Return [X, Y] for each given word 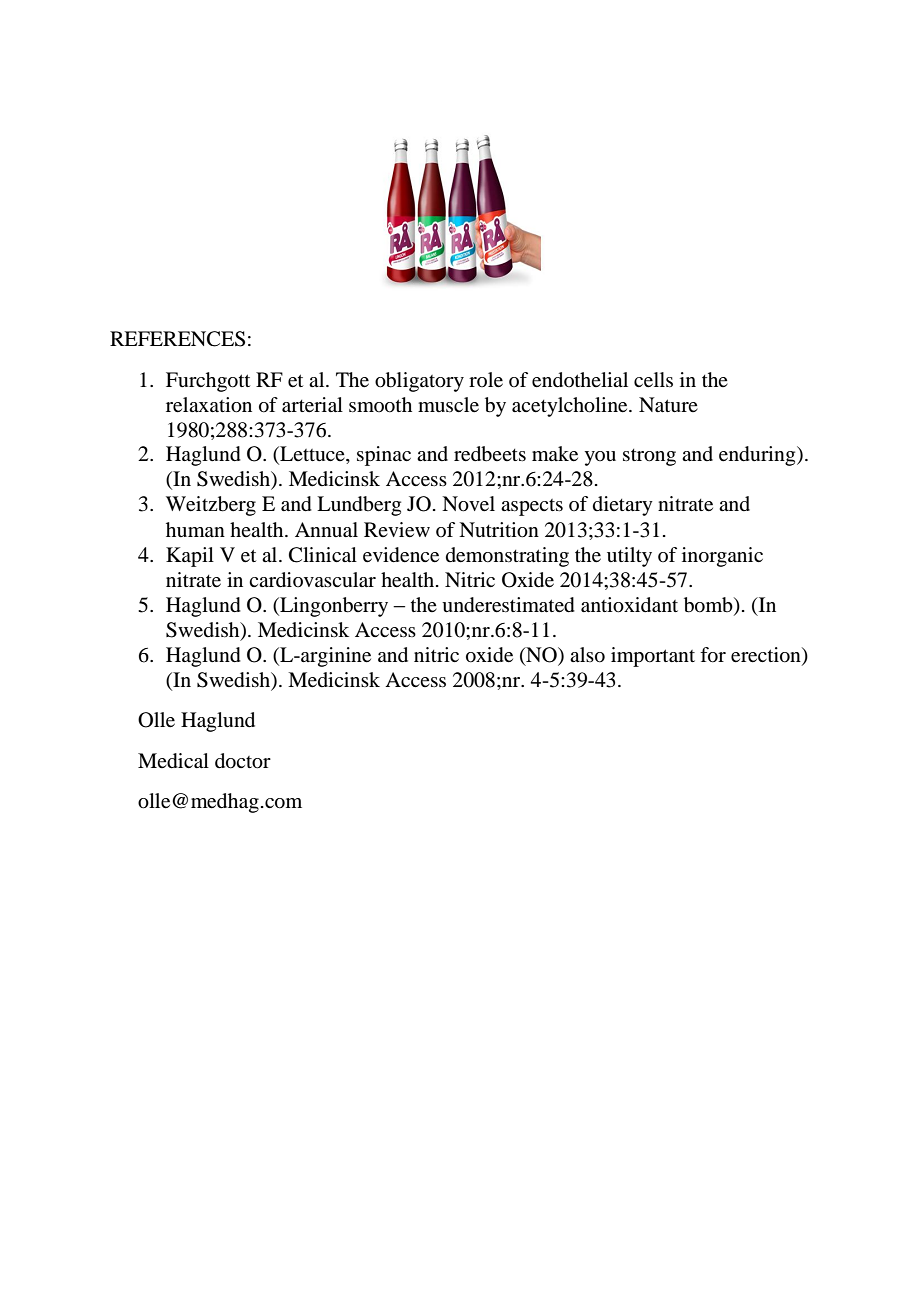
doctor [243, 761]
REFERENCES [177, 339]
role [486, 380]
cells [653, 380]
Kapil [190, 557]
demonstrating [507, 557]
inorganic [722, 557]
